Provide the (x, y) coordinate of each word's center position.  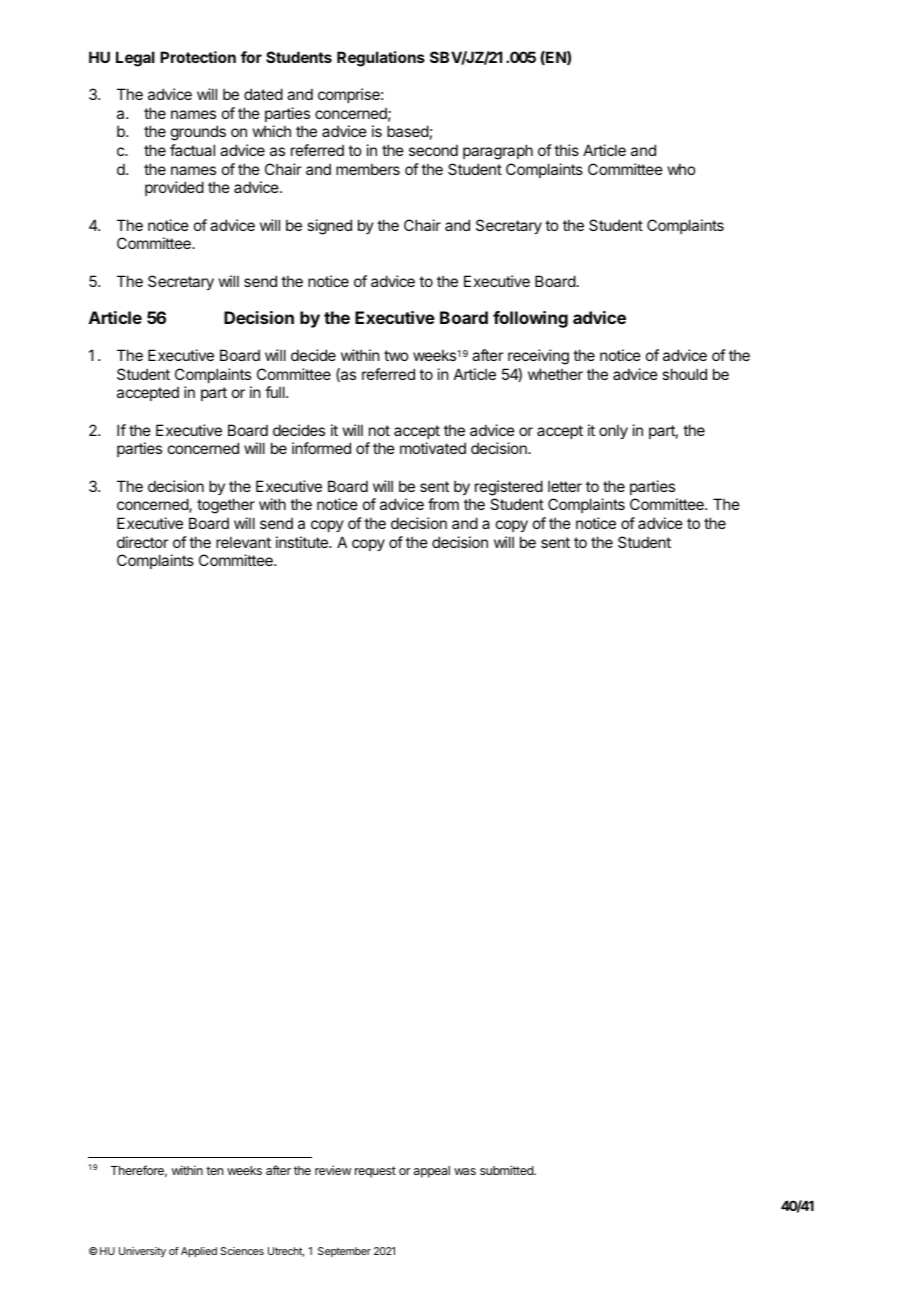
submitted (507, 1170)
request (375, 1172)
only (613, 431)
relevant (243, 542)
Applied (199, 1252)
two (396, 355)
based (408, 131)
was (465, 1171)
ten (214, 1170)
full (276, 392)
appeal (432, 1172)
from (443, 504)
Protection (198, 57)
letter (565, 486)
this (566, 150)
